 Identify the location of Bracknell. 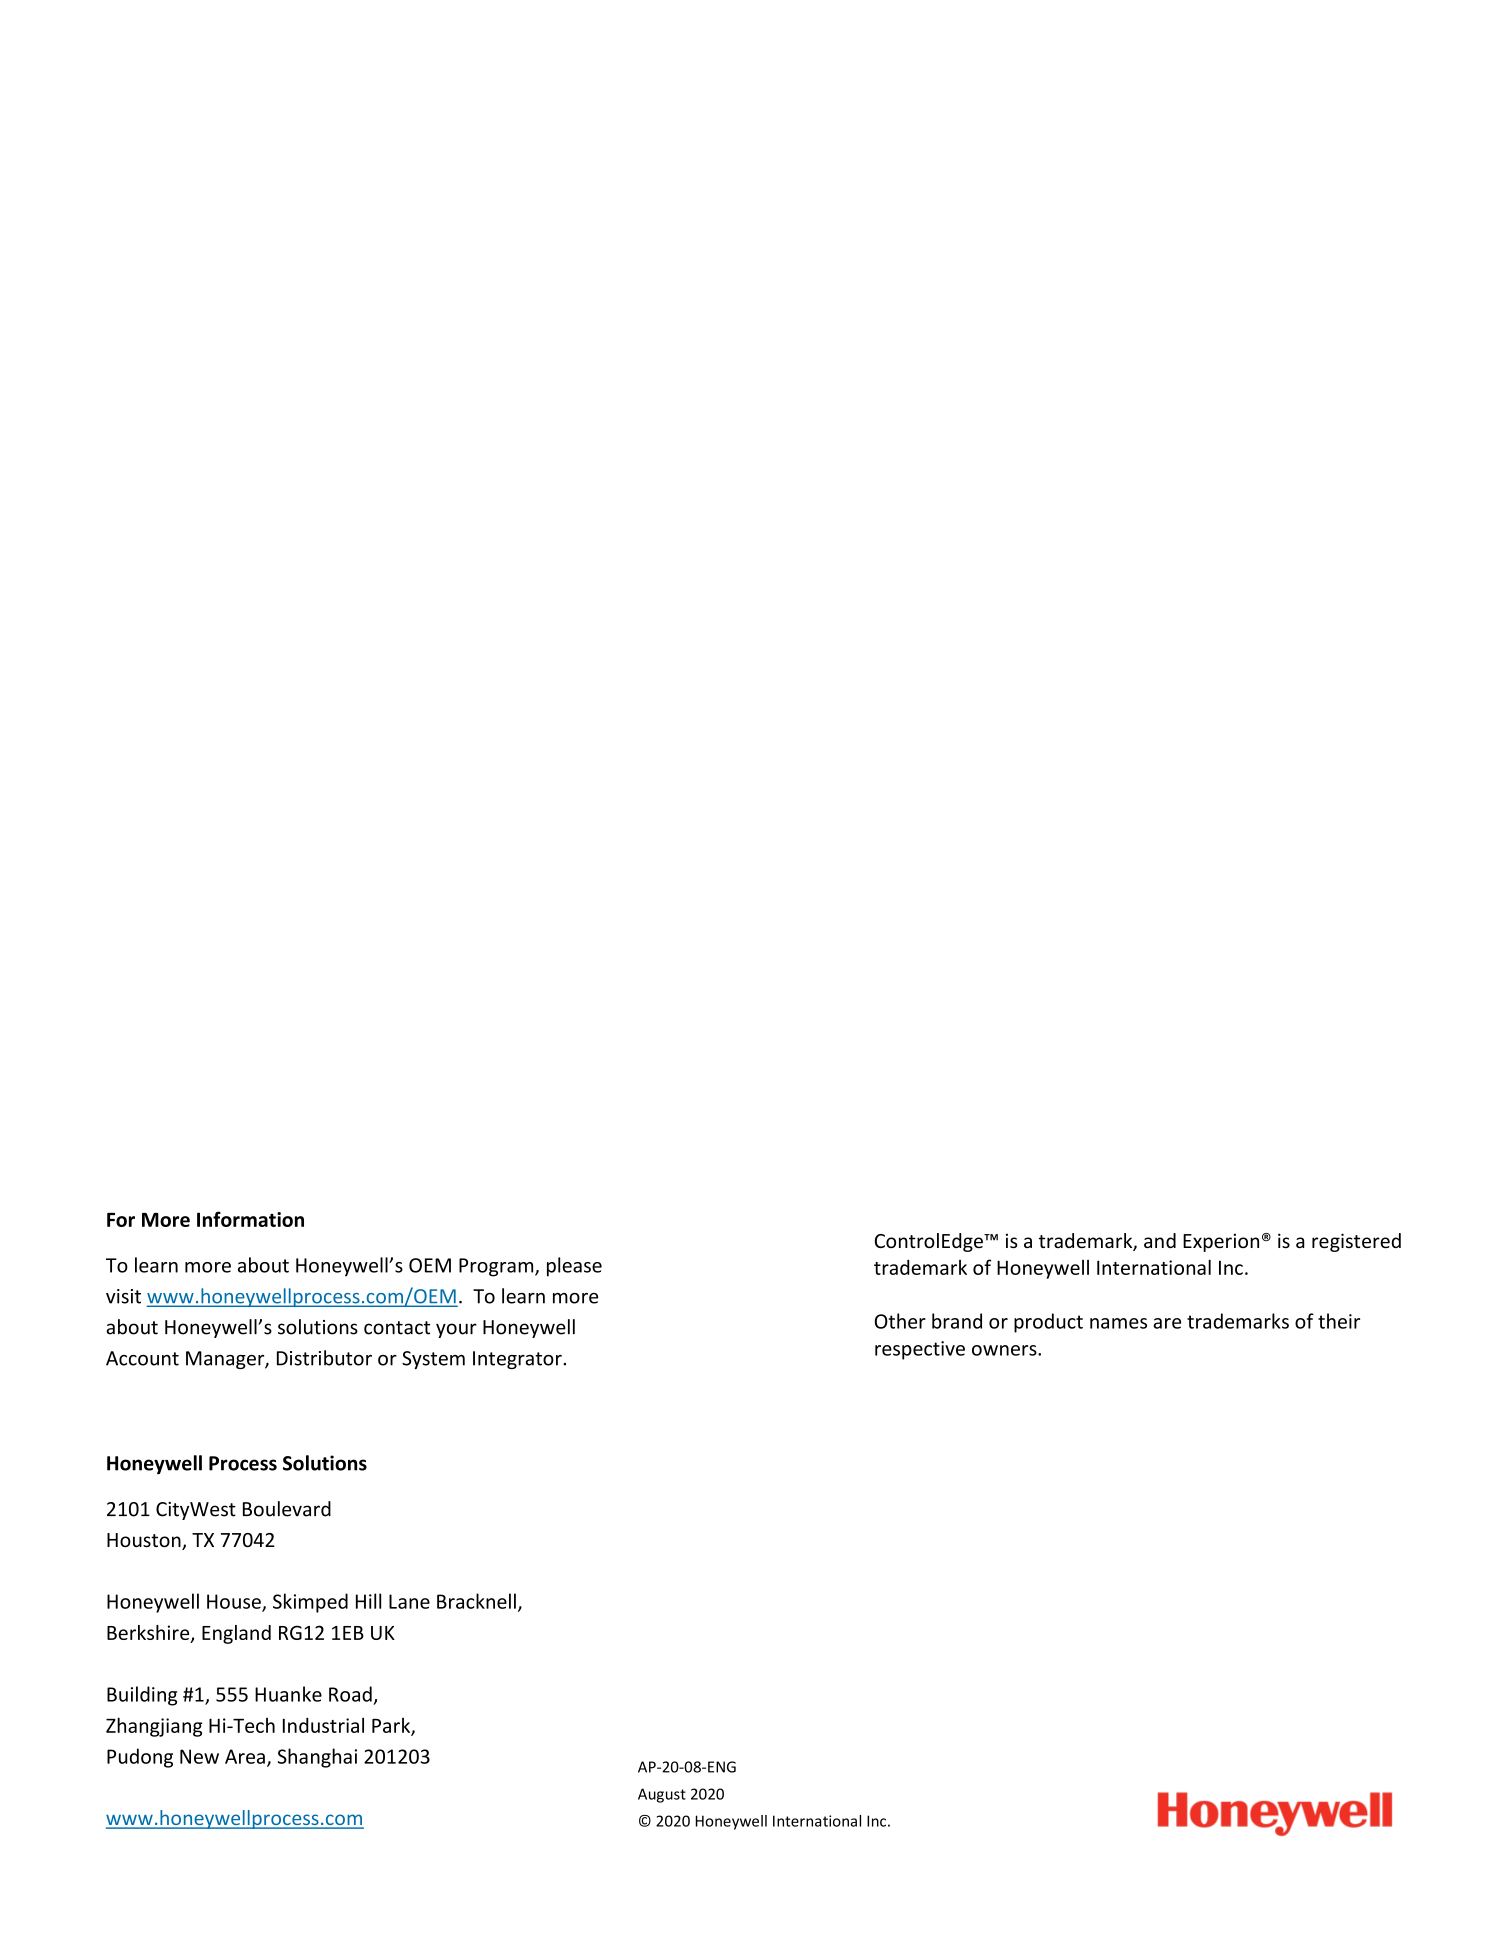
(476, 1601).
